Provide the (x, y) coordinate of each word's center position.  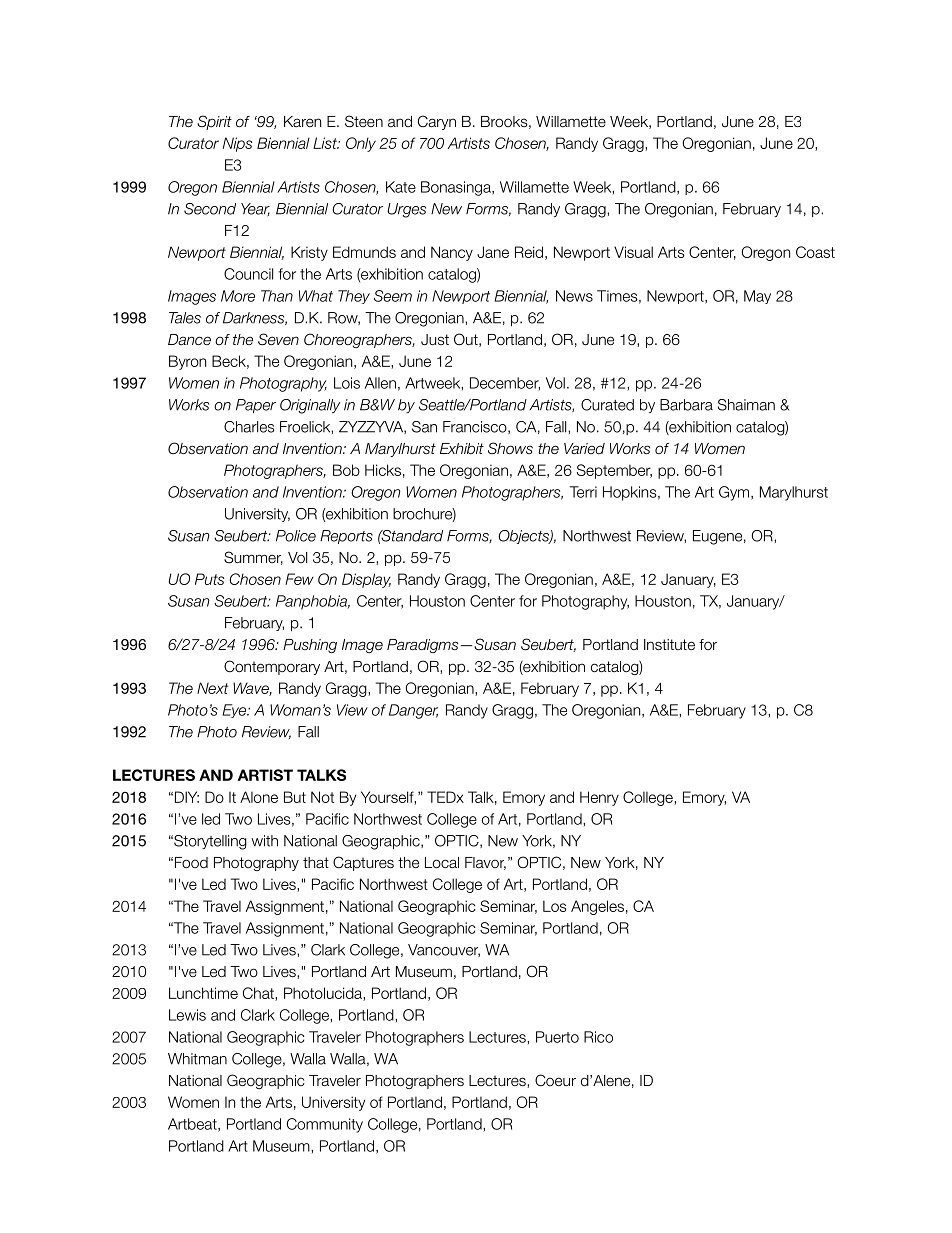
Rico (598, 1037)
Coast (815, 252)
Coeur (555, 1080)
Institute (669, 644)
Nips (237, 144)
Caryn (437, 122)
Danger (413, 711)
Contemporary (272, 667)
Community (325, 1125)
